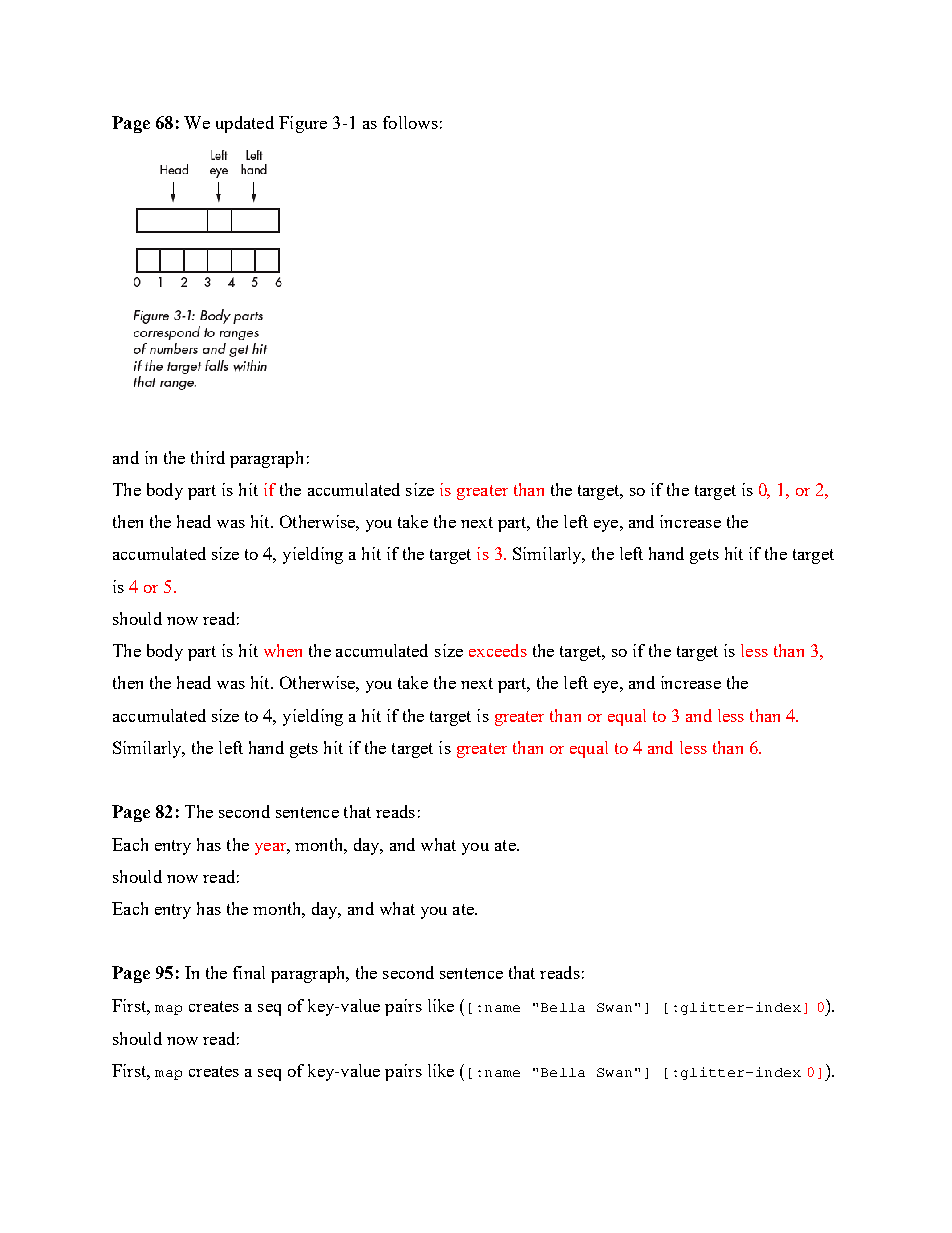 The height and width of the image is (1233, 952). Describe the element at coordinates (498, 650) in the image. I see `exceeds` at that location.
